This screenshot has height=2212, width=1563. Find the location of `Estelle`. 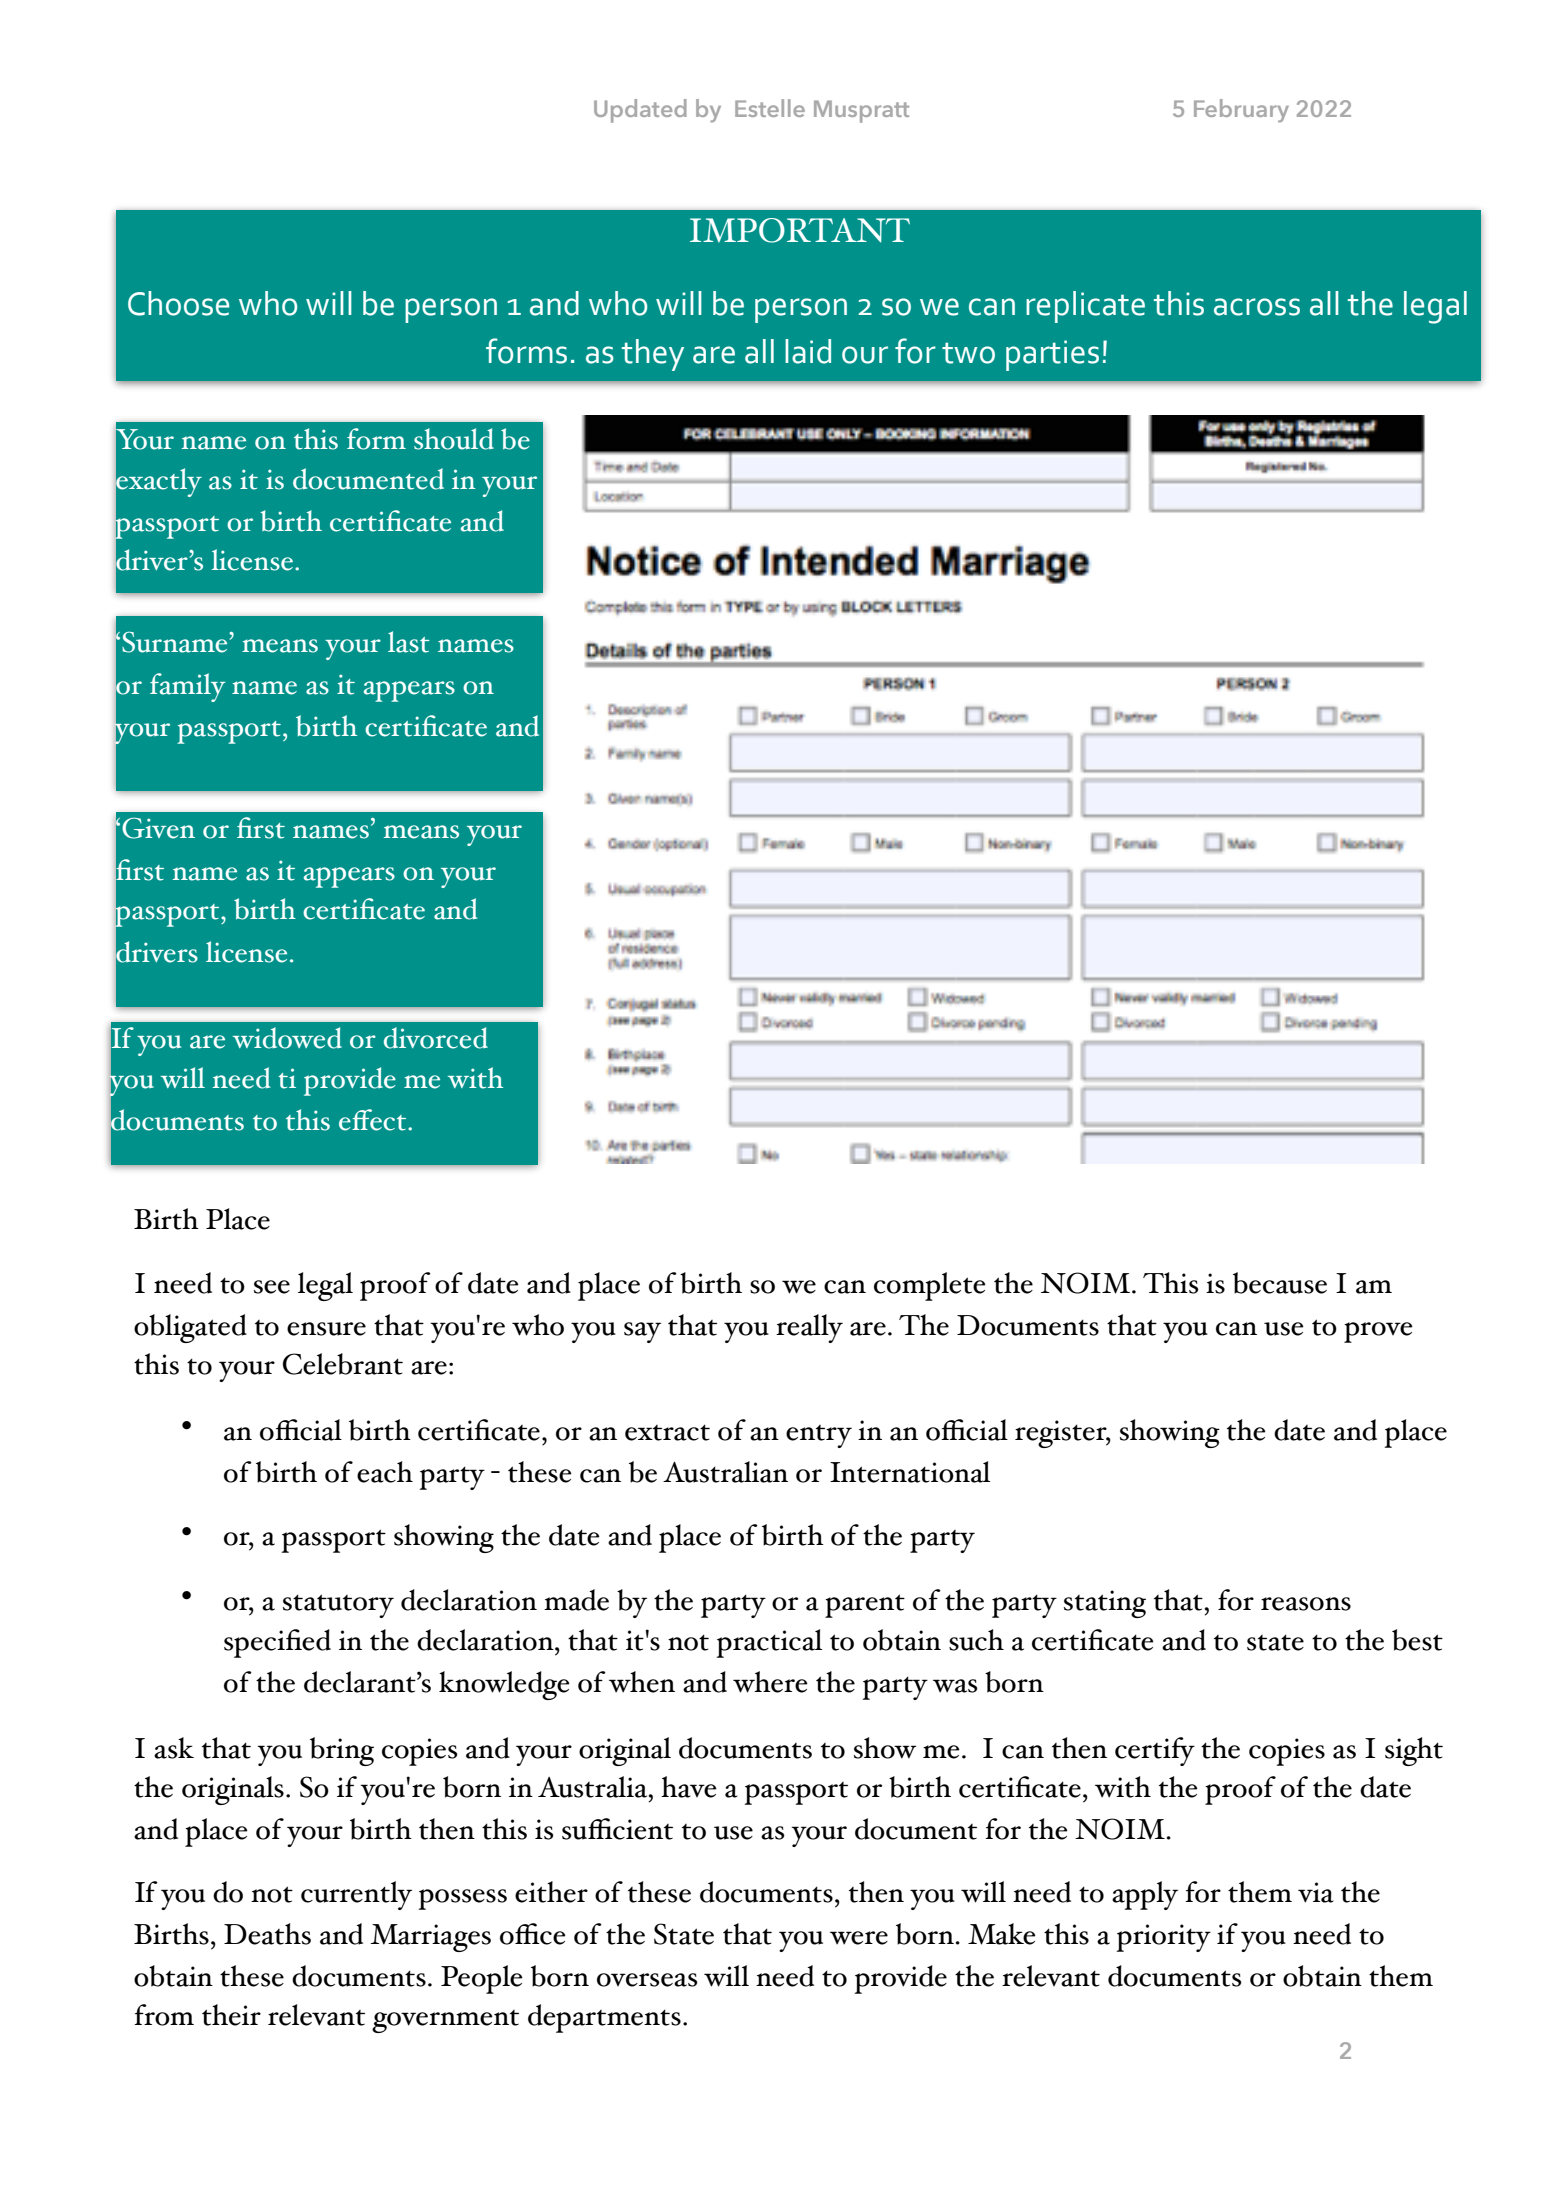

Estelle is located at coordinates (770, 108).
